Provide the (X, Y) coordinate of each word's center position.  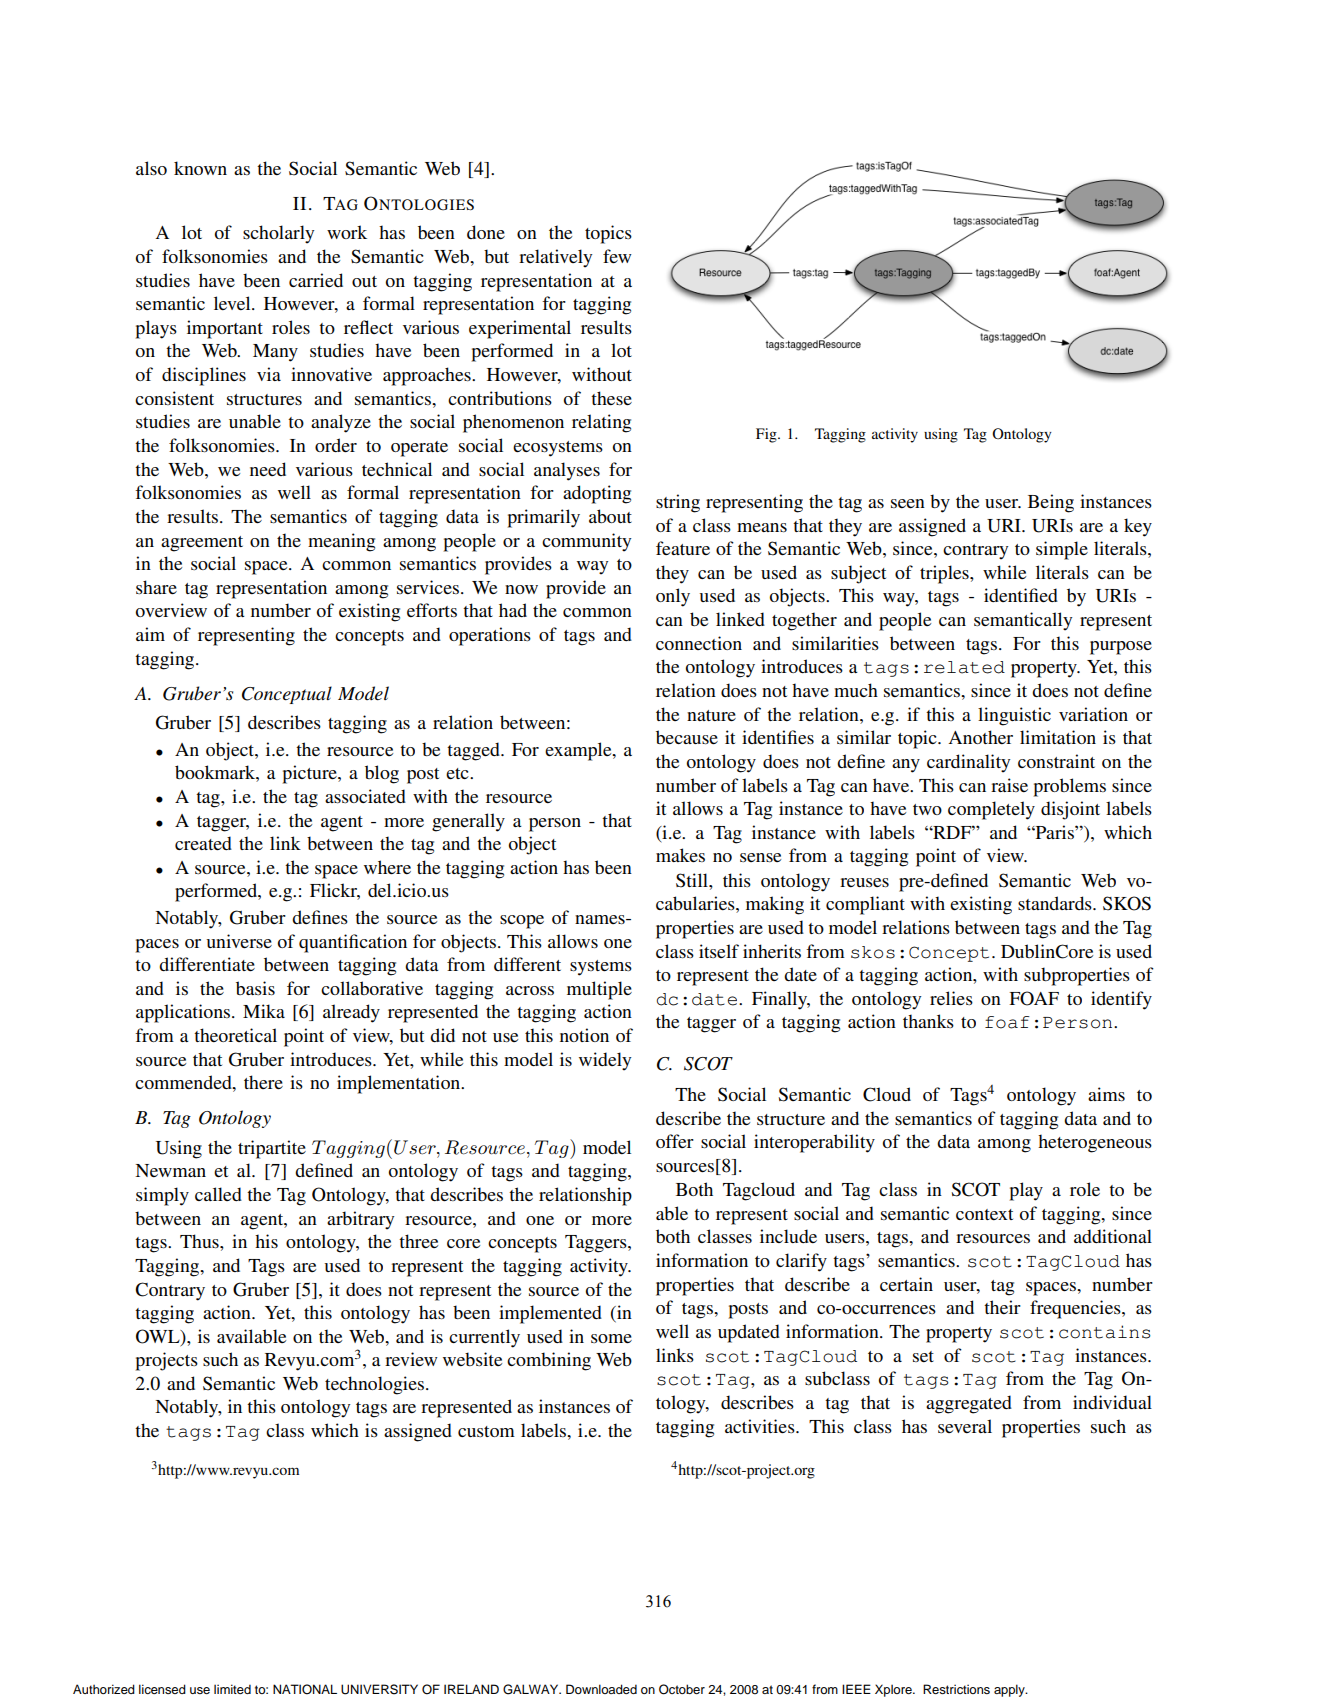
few (617, 256)
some (611, 1338)
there (263, 1082)
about (610, 516)
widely (605, 1061)
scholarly (278, 234)
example (579, 751)
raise (1009, 785)
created (203, 843)
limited (232, 1689)
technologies (376, 1385)
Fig (767, 435)
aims (1106, 1094)
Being (1051, 503)
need (268, 469)
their (1002, 1307)
